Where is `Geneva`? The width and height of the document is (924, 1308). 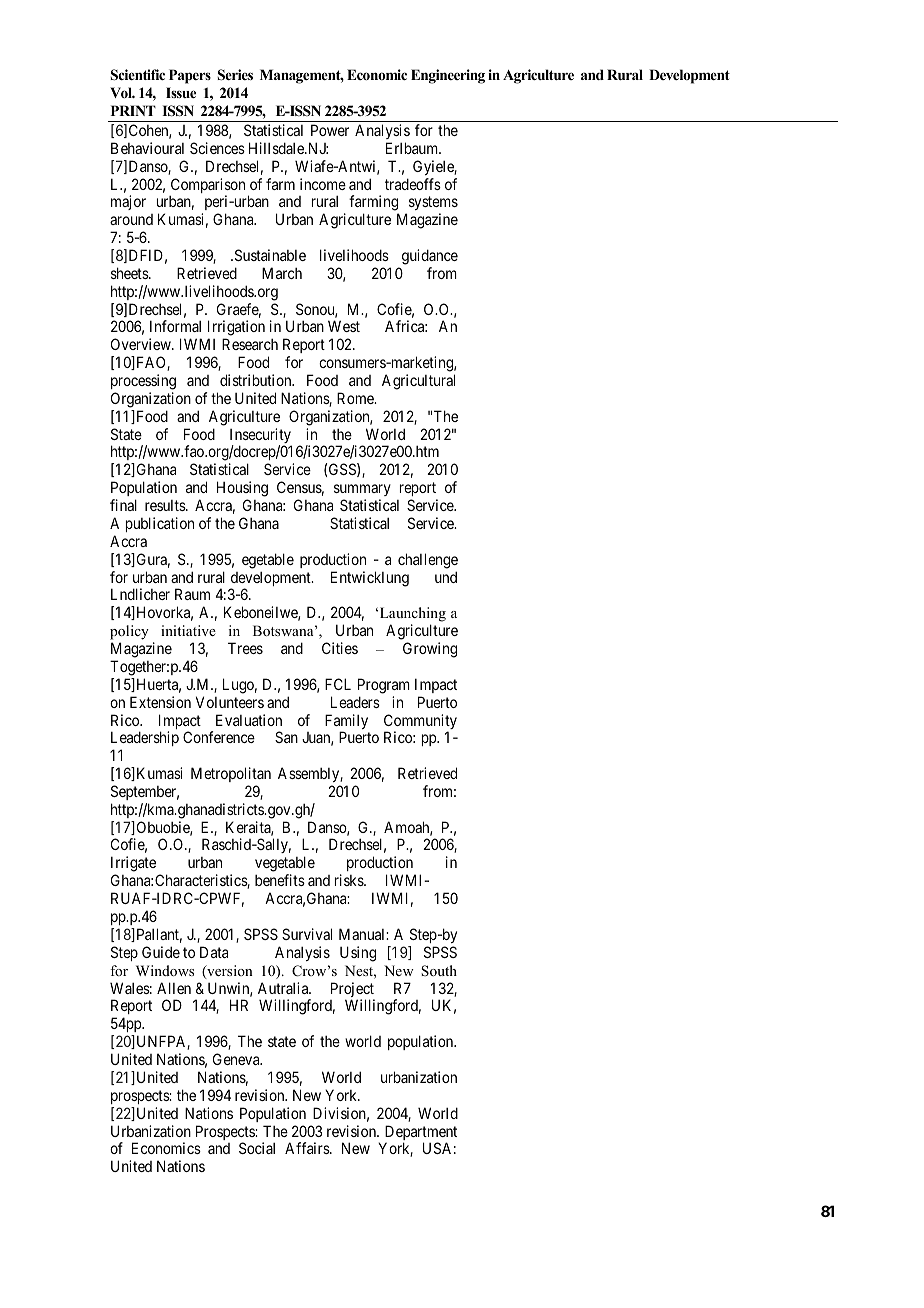
Geneva is located at coordinates (237, 1059).
